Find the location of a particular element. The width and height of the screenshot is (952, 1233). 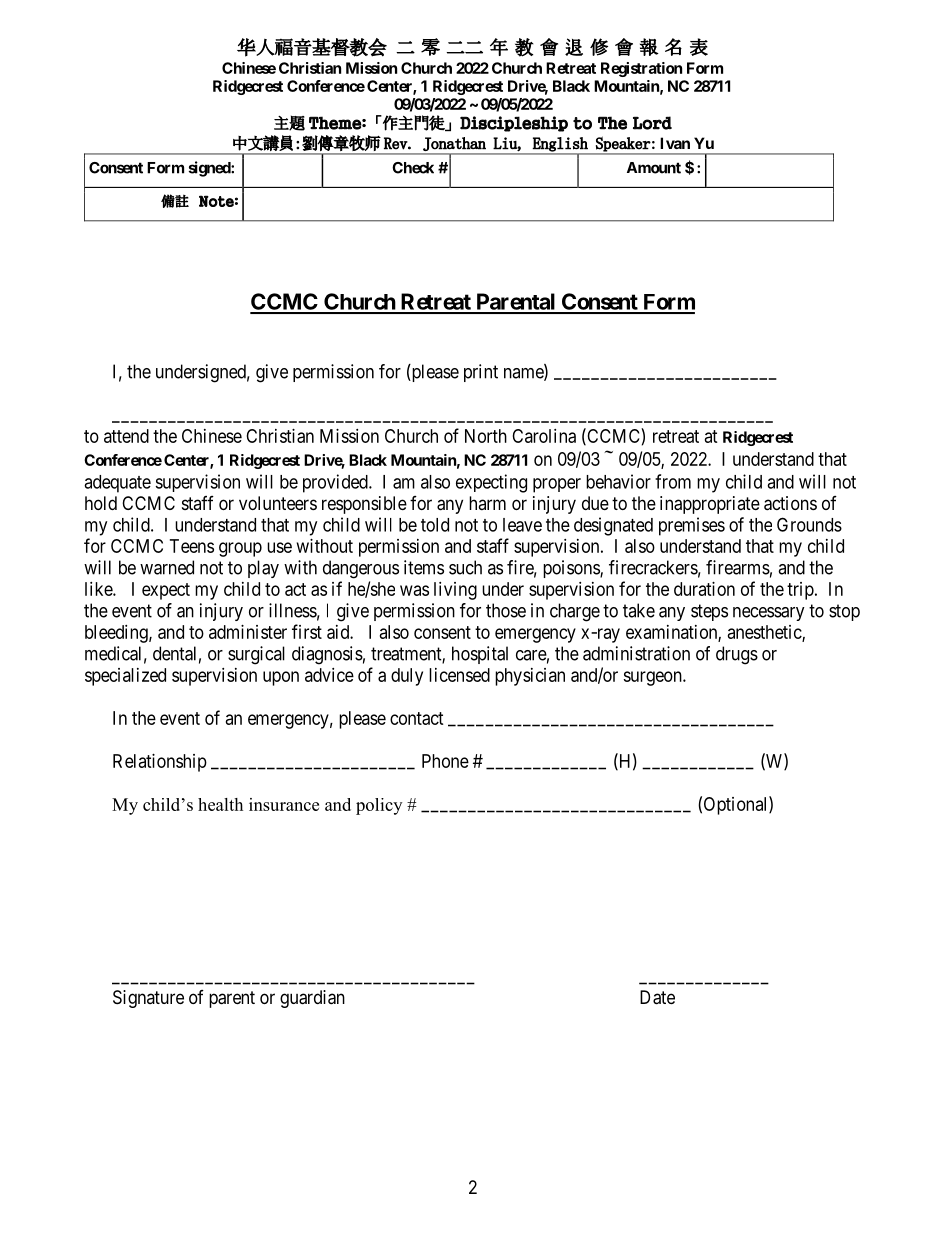

attend is located at coordinates (126, 436).
